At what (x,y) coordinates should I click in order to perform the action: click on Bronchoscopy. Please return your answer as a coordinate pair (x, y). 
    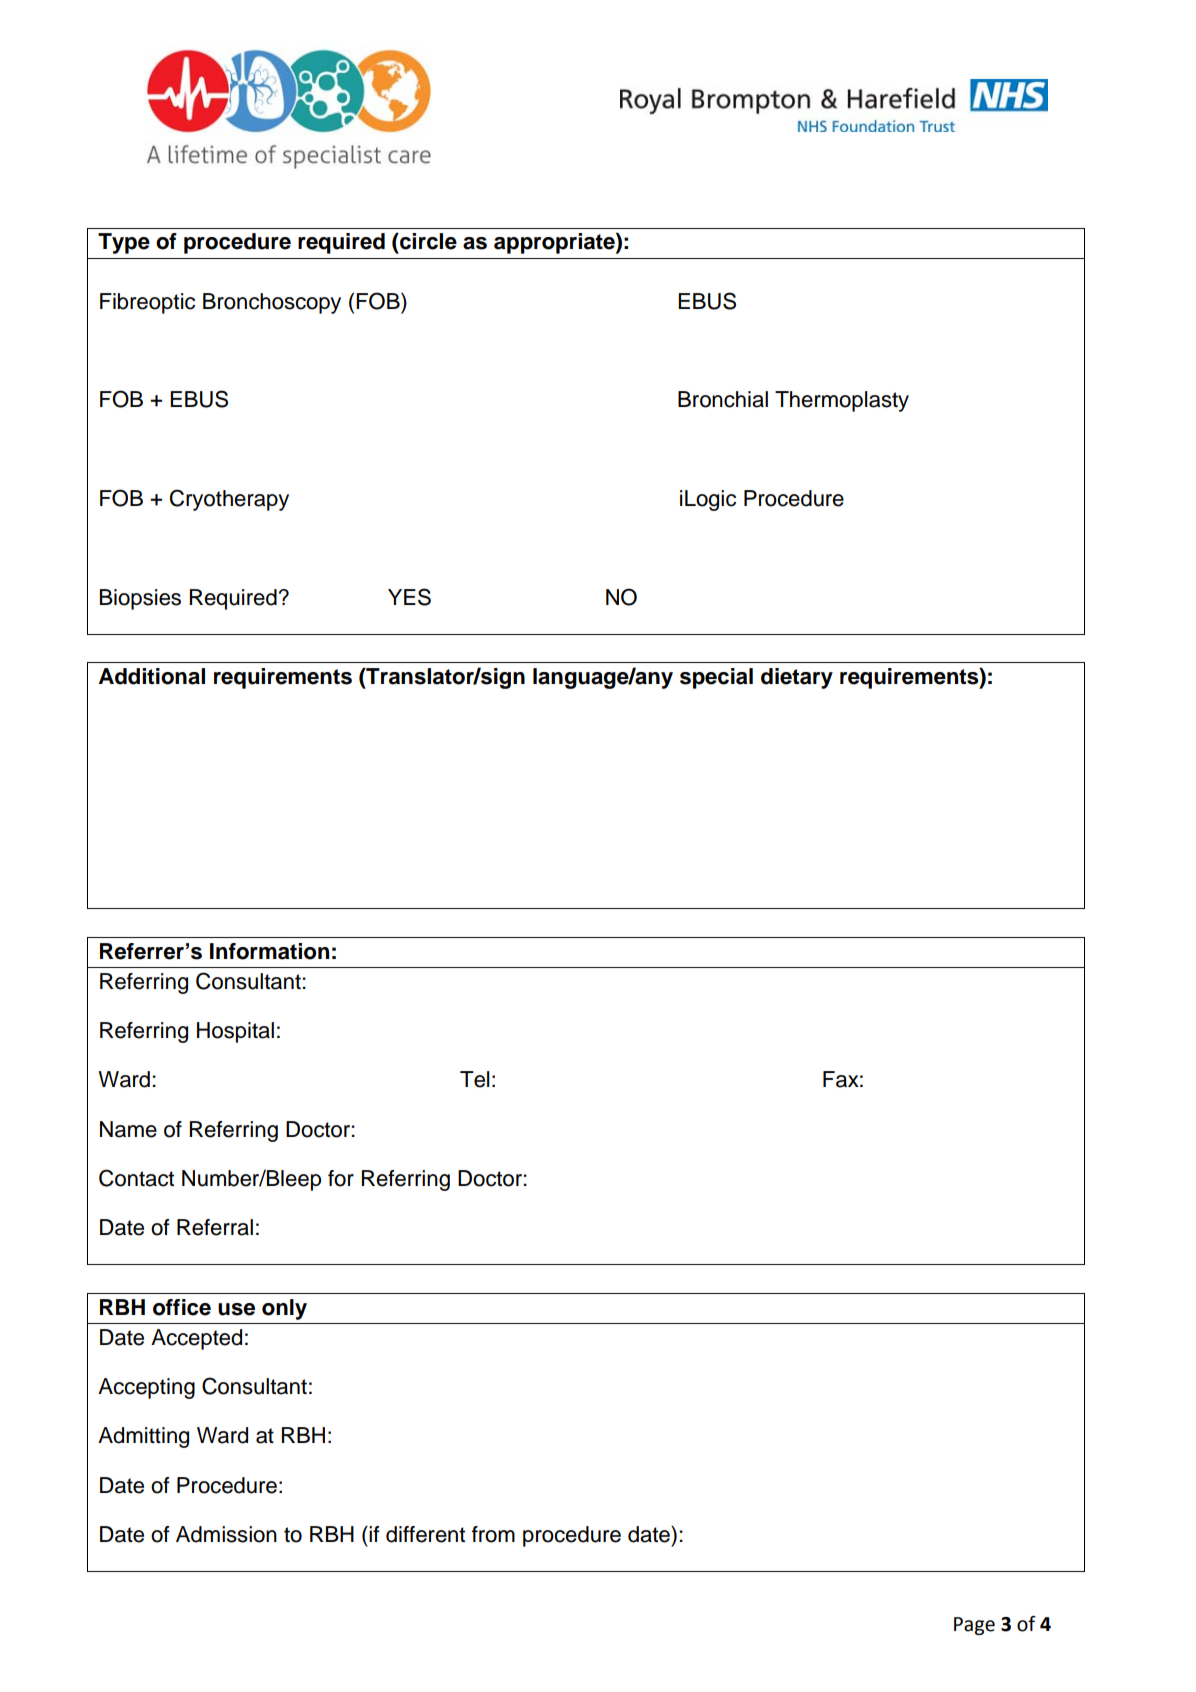
    Looking at the image, I should click on (272, 303).
